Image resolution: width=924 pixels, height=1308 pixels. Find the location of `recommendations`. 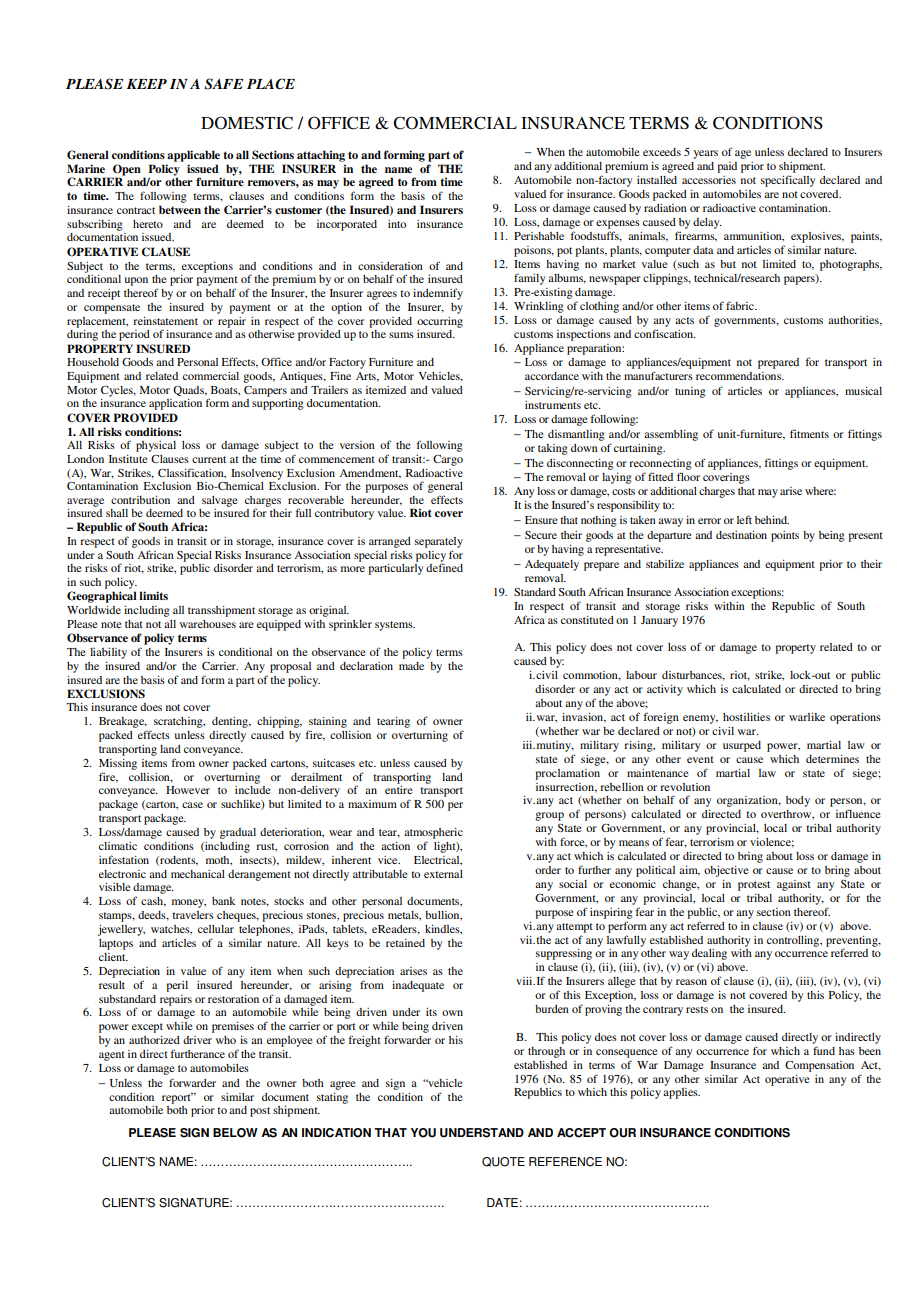

recommendations is located at coordinates (739, 376).
